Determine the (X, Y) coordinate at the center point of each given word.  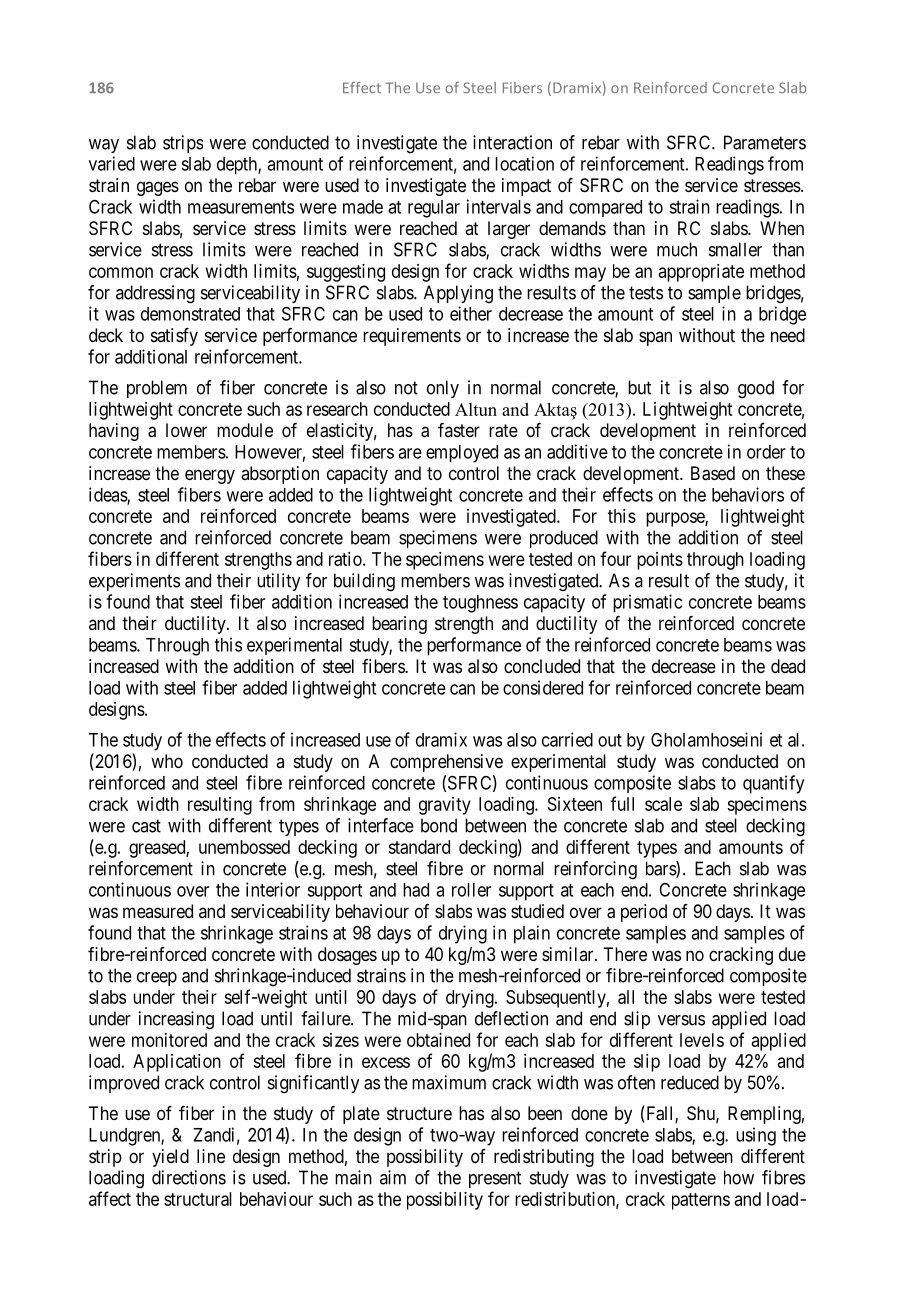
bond (439, 825)
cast (146, 826)
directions (189, 1177)
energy (210, 476)
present (495, 1179)
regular (434, 209)
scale (663, 804)
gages (158, 188)
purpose (676, 519)
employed (462, 454)
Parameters (765, 142)
